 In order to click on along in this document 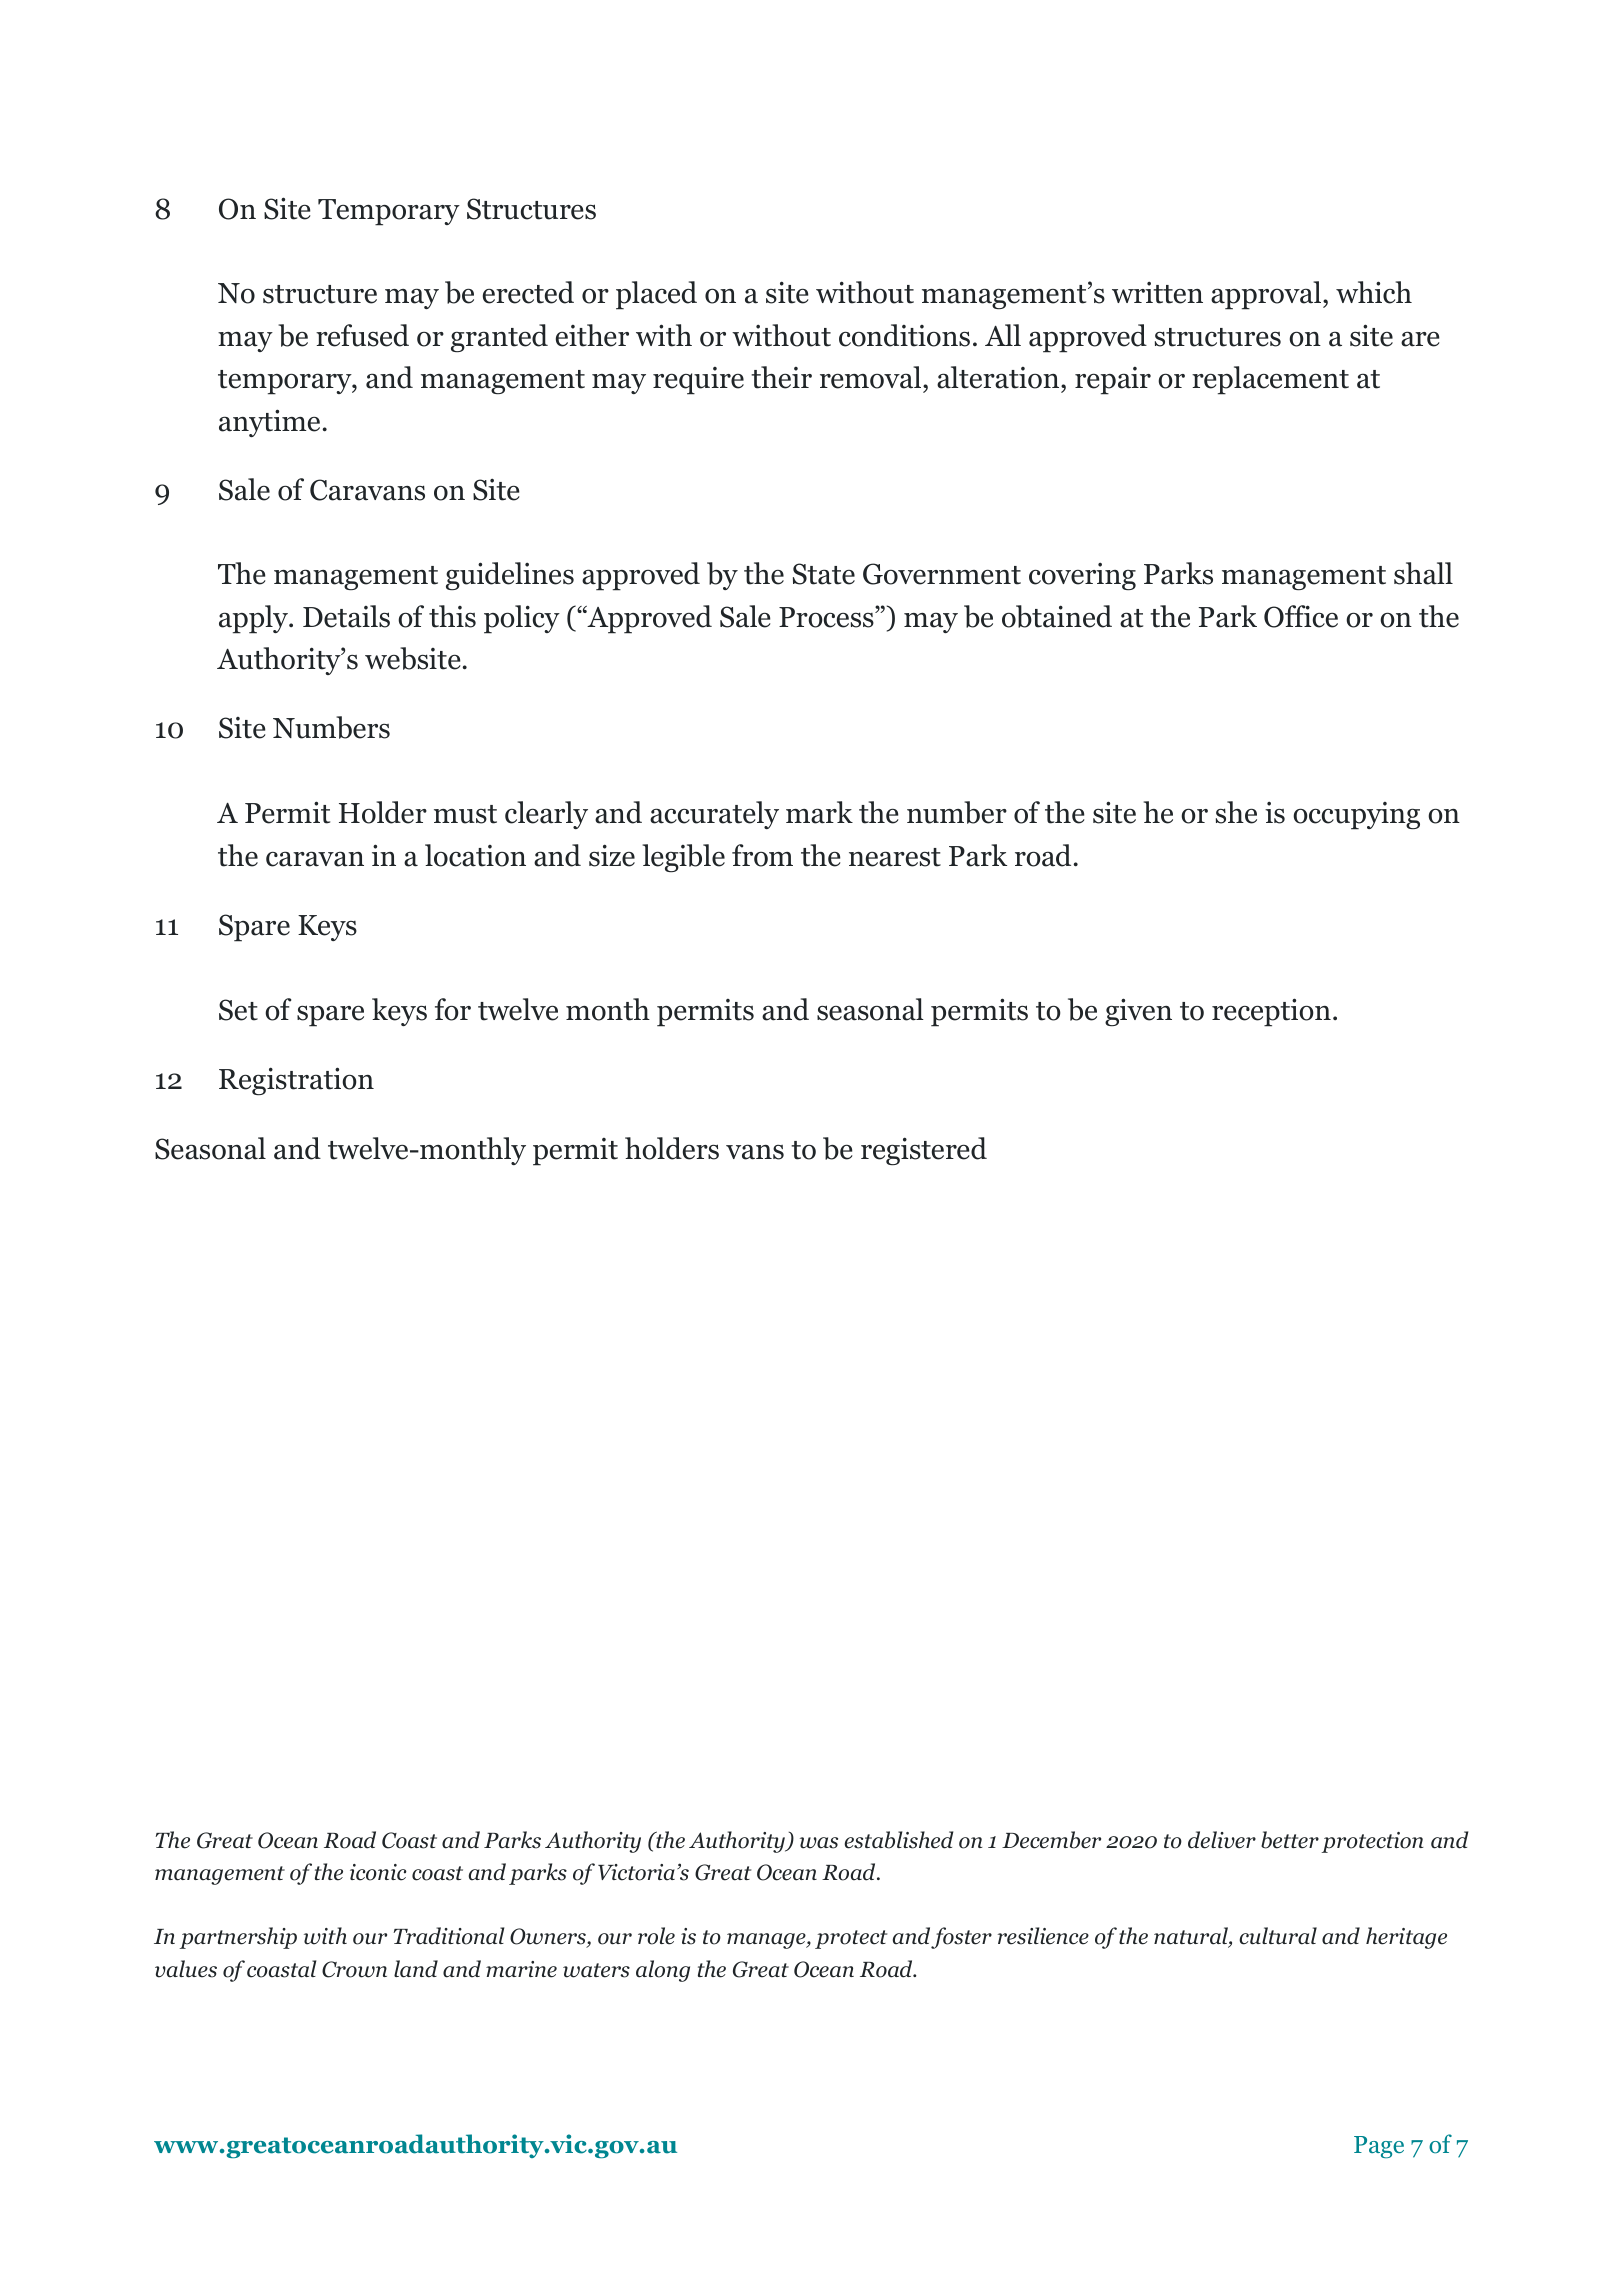, I will do `click(663, 1971)`.
